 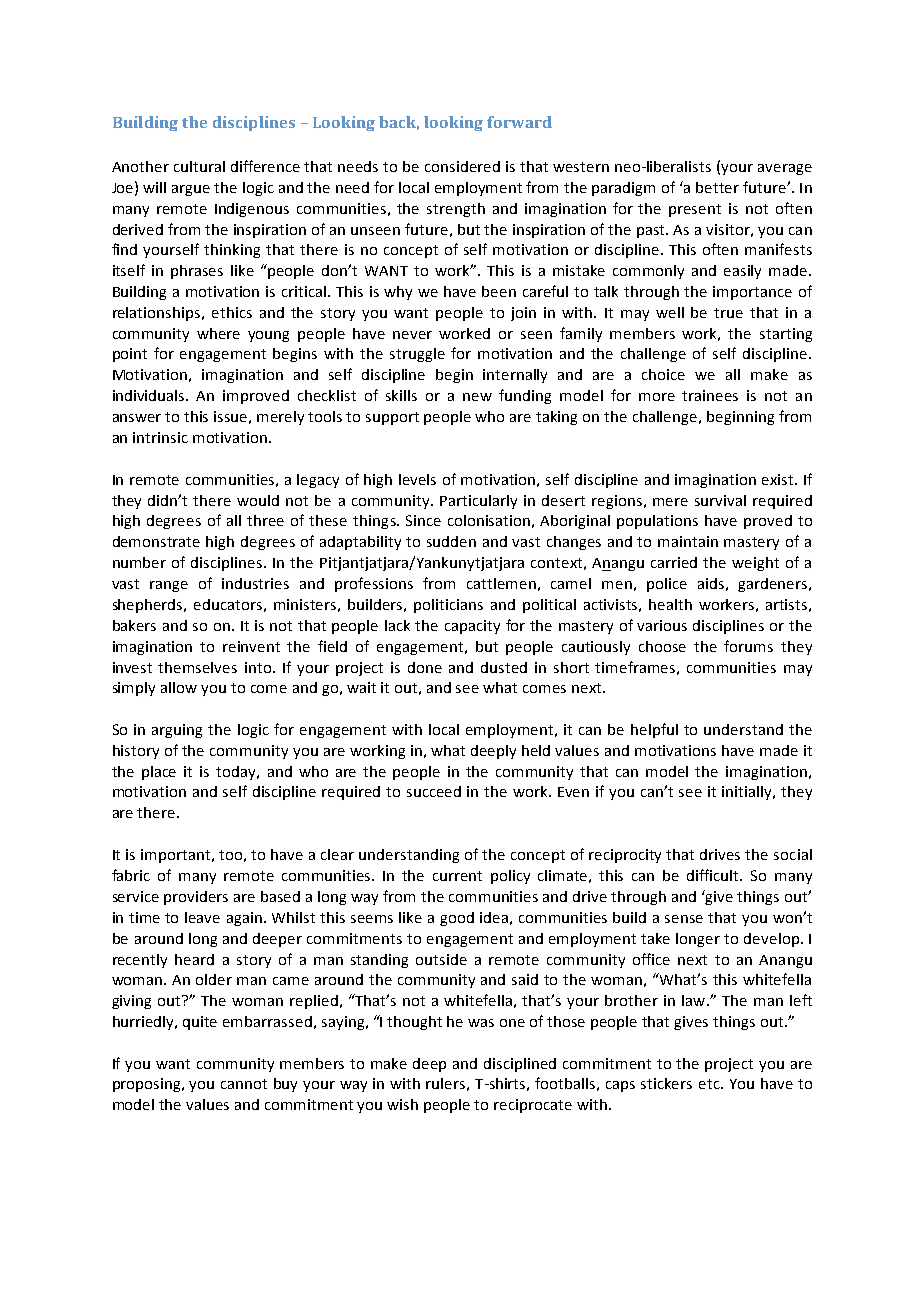 What do you see at coordinates (199, 166) in the document?
I see `cultural` at bounding box center [199, 166].
